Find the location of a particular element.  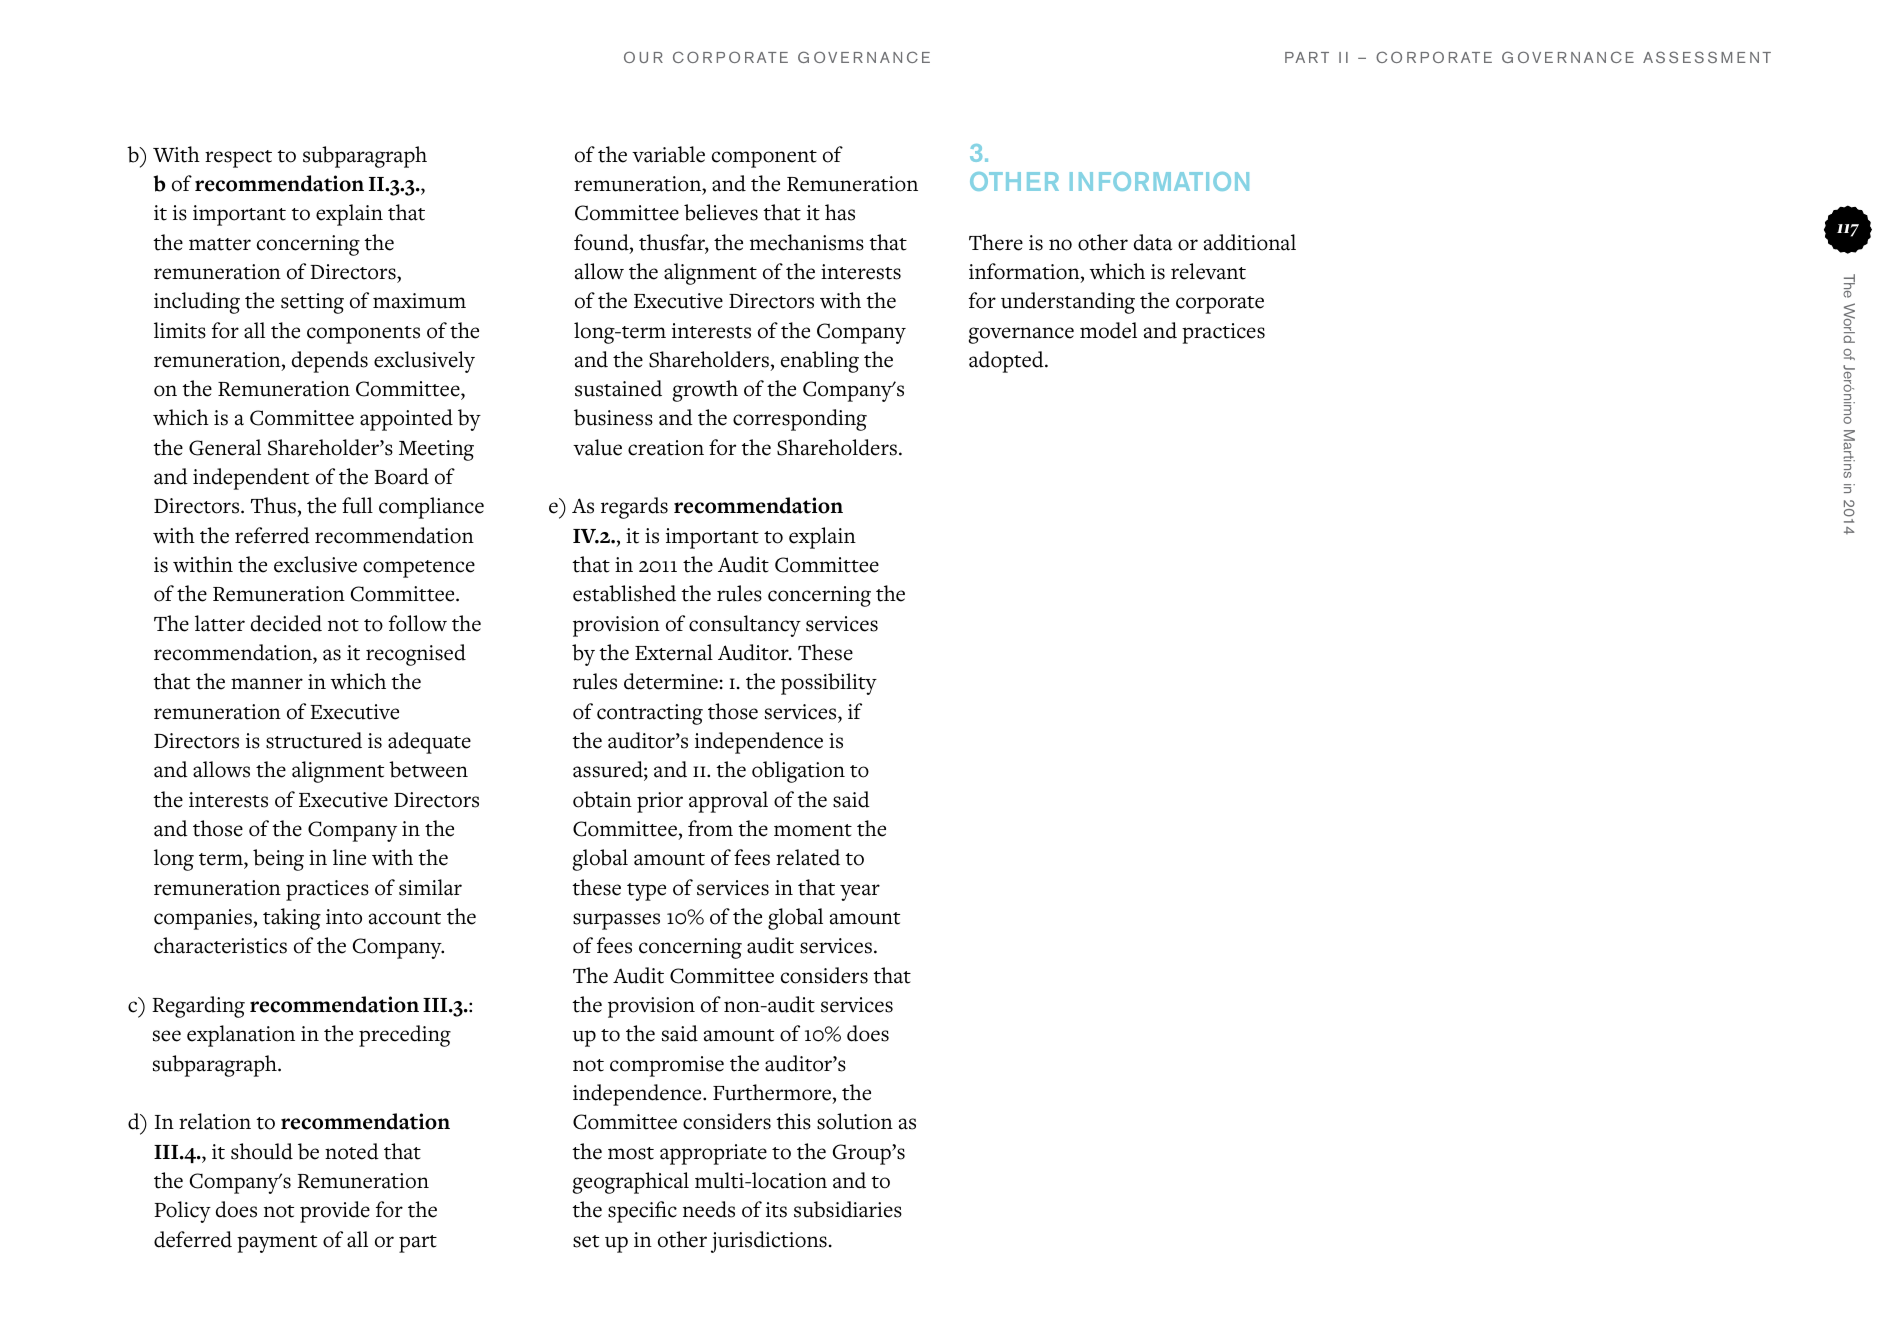

creation is located at coordinates (666, 448).
